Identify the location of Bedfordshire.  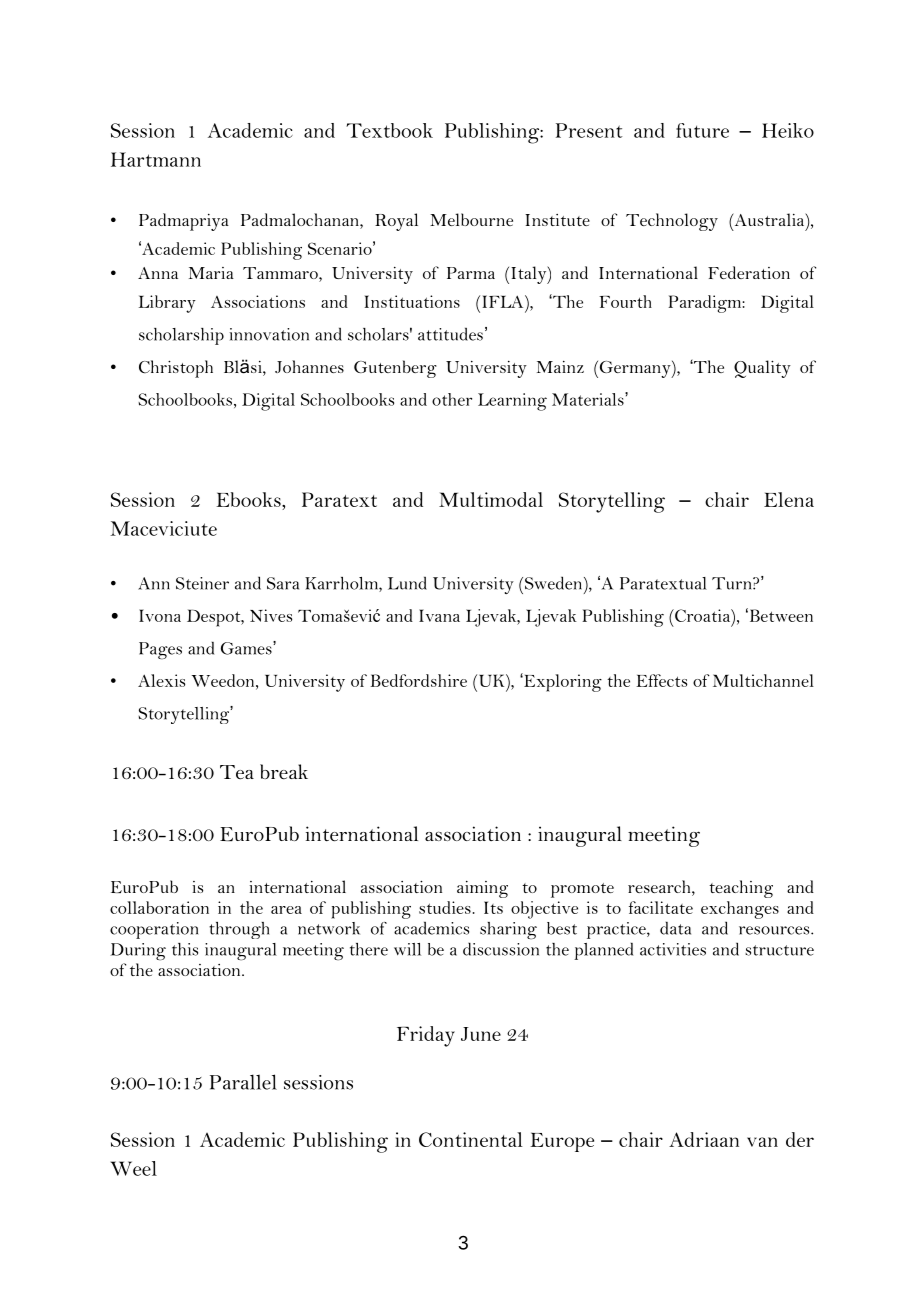
(419, 680).
